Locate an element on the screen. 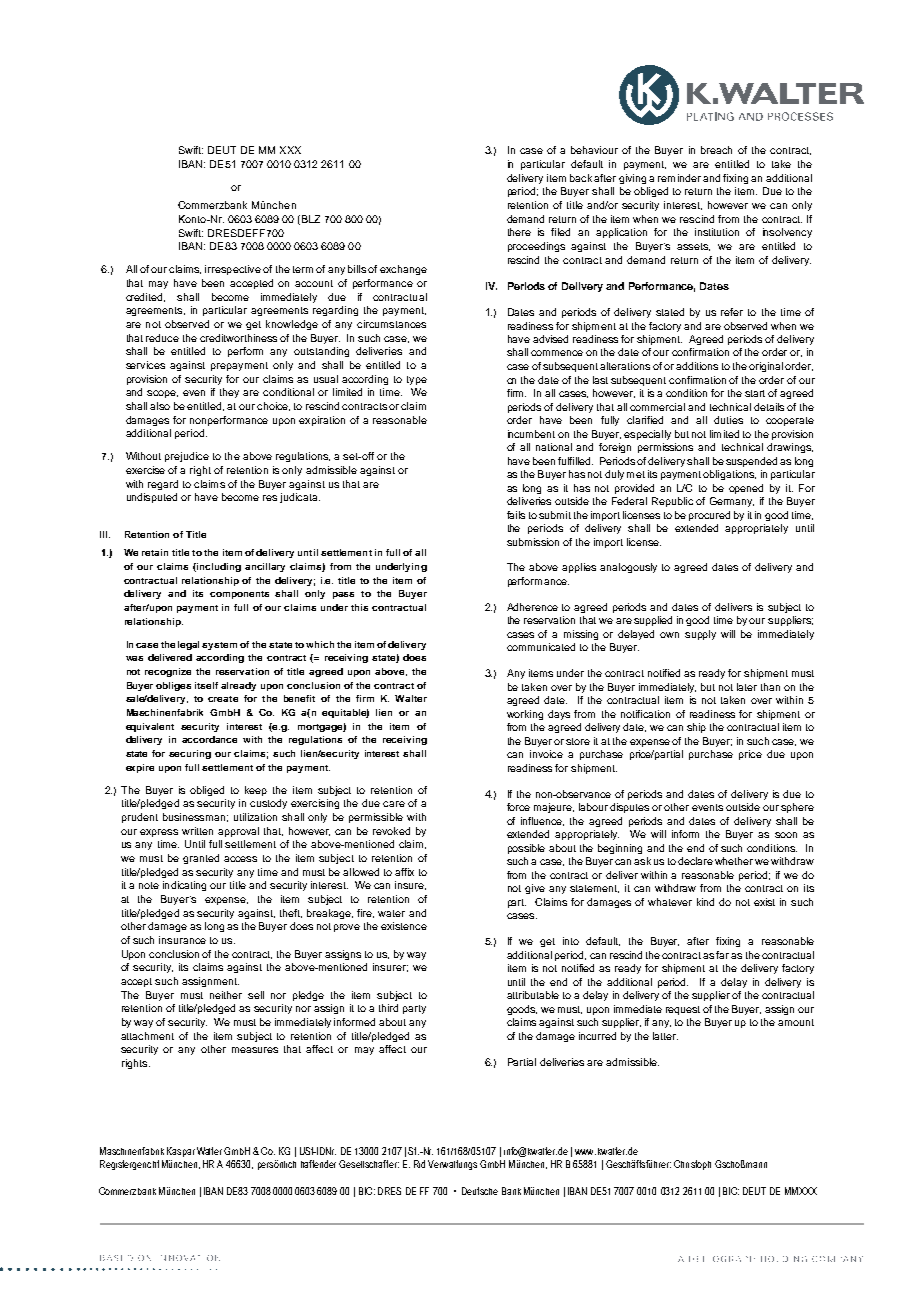 The width and height of the screenshot is (924, 1308). irrespective is located at coordinates (233, 270).
